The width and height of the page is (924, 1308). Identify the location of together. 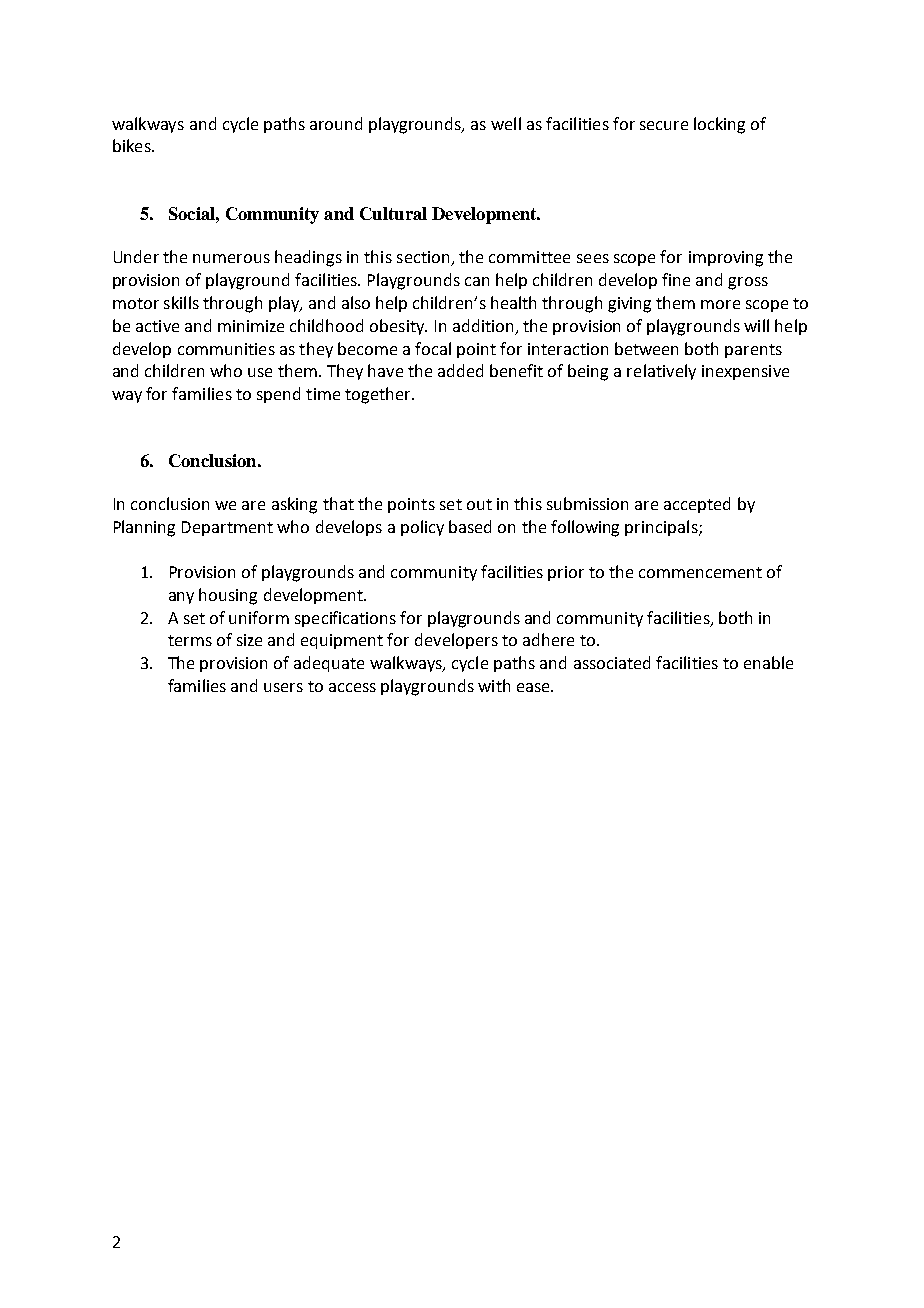
(379, 395).
